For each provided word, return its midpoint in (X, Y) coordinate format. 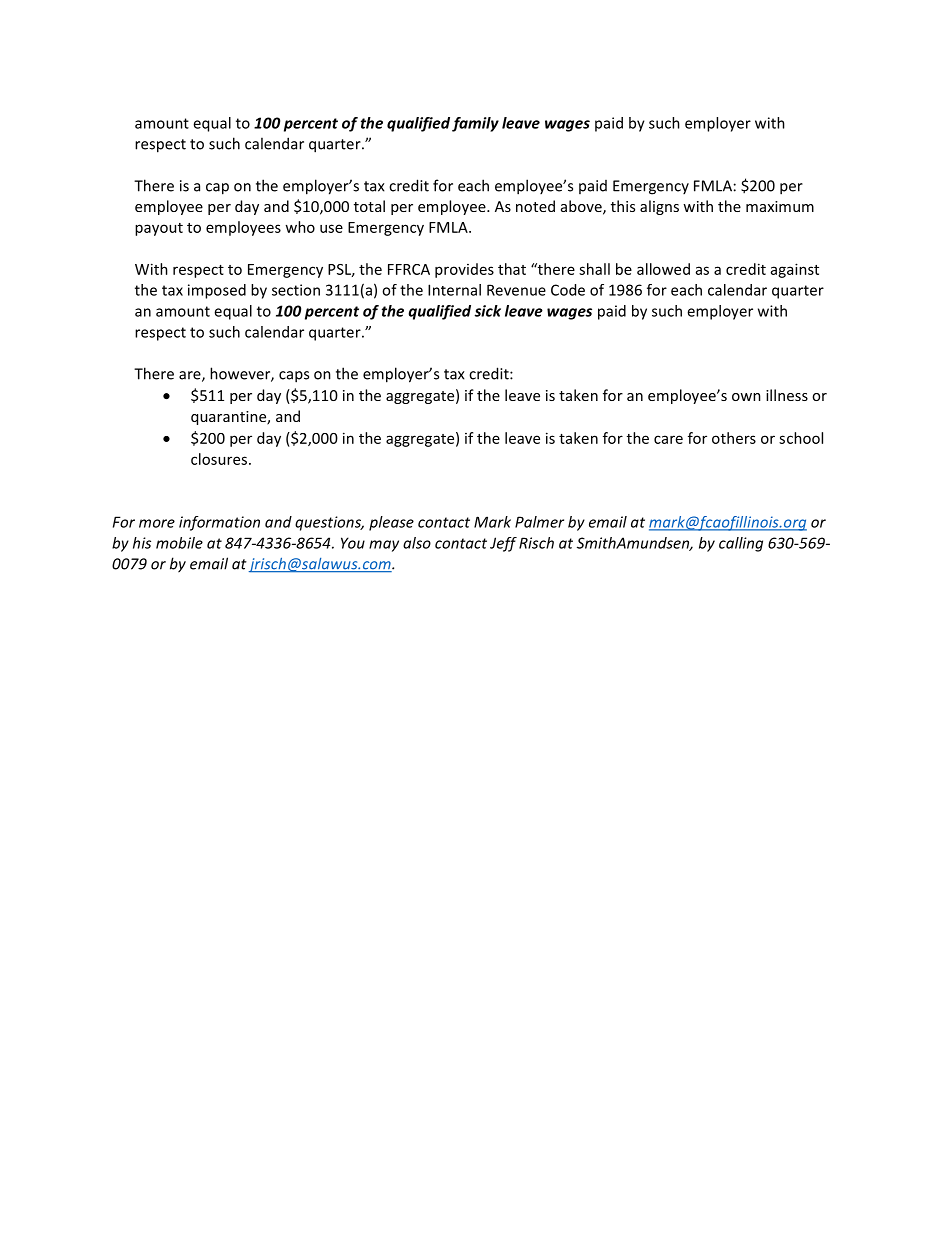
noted (535, 206)
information (219, 523)
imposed (217, 291)
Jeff (503, 544)
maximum (780, 206)
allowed (663, 269)
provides (464, 270)
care (668, 439)
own (746, 397)
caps (294, 377)
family (475, 124)
